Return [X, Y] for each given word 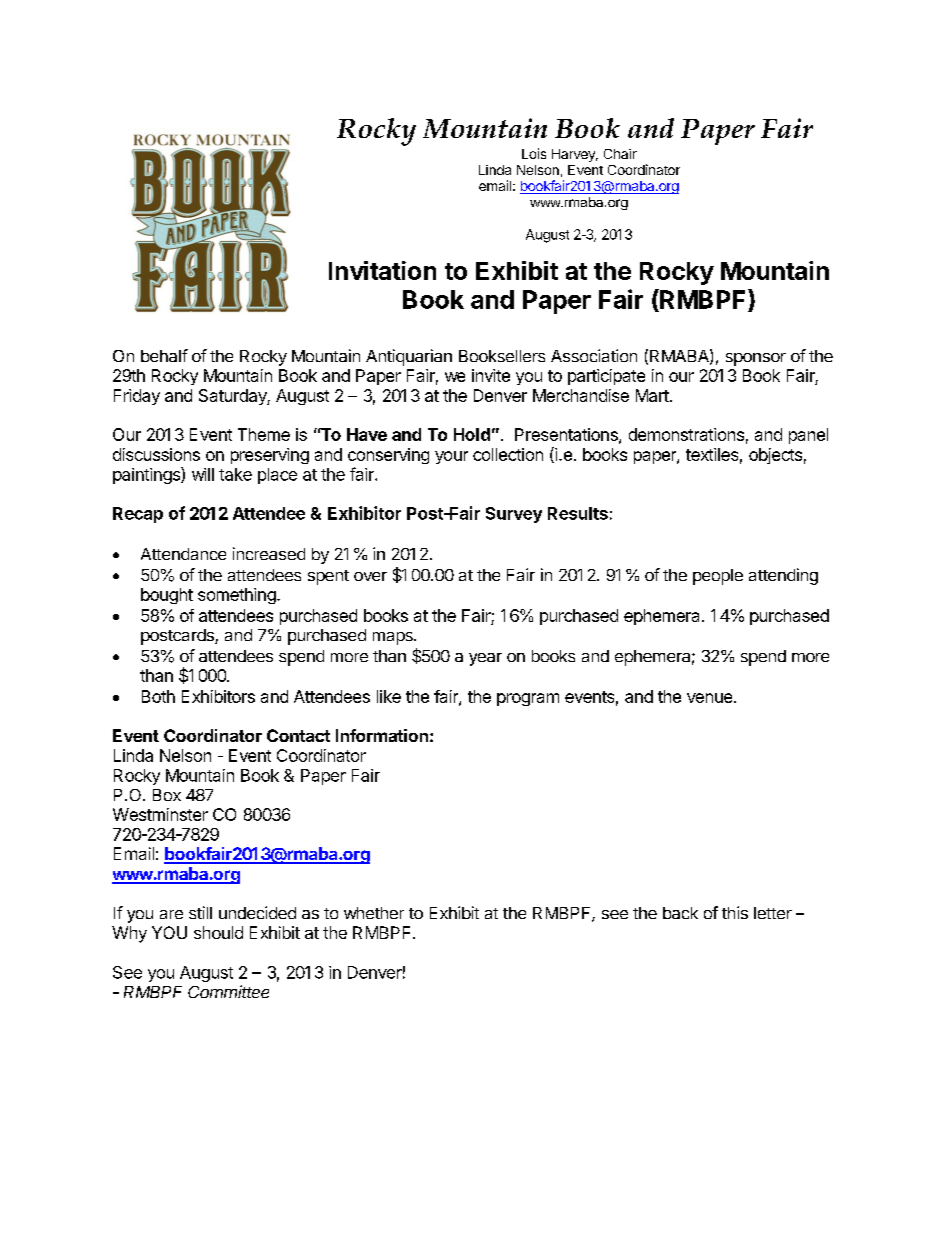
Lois [534, 153]
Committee [228, 991]
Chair [620, 154]
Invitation [382, 270]
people [718, 577]
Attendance [183, 554]
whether [374, 913]
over [370, 576]
